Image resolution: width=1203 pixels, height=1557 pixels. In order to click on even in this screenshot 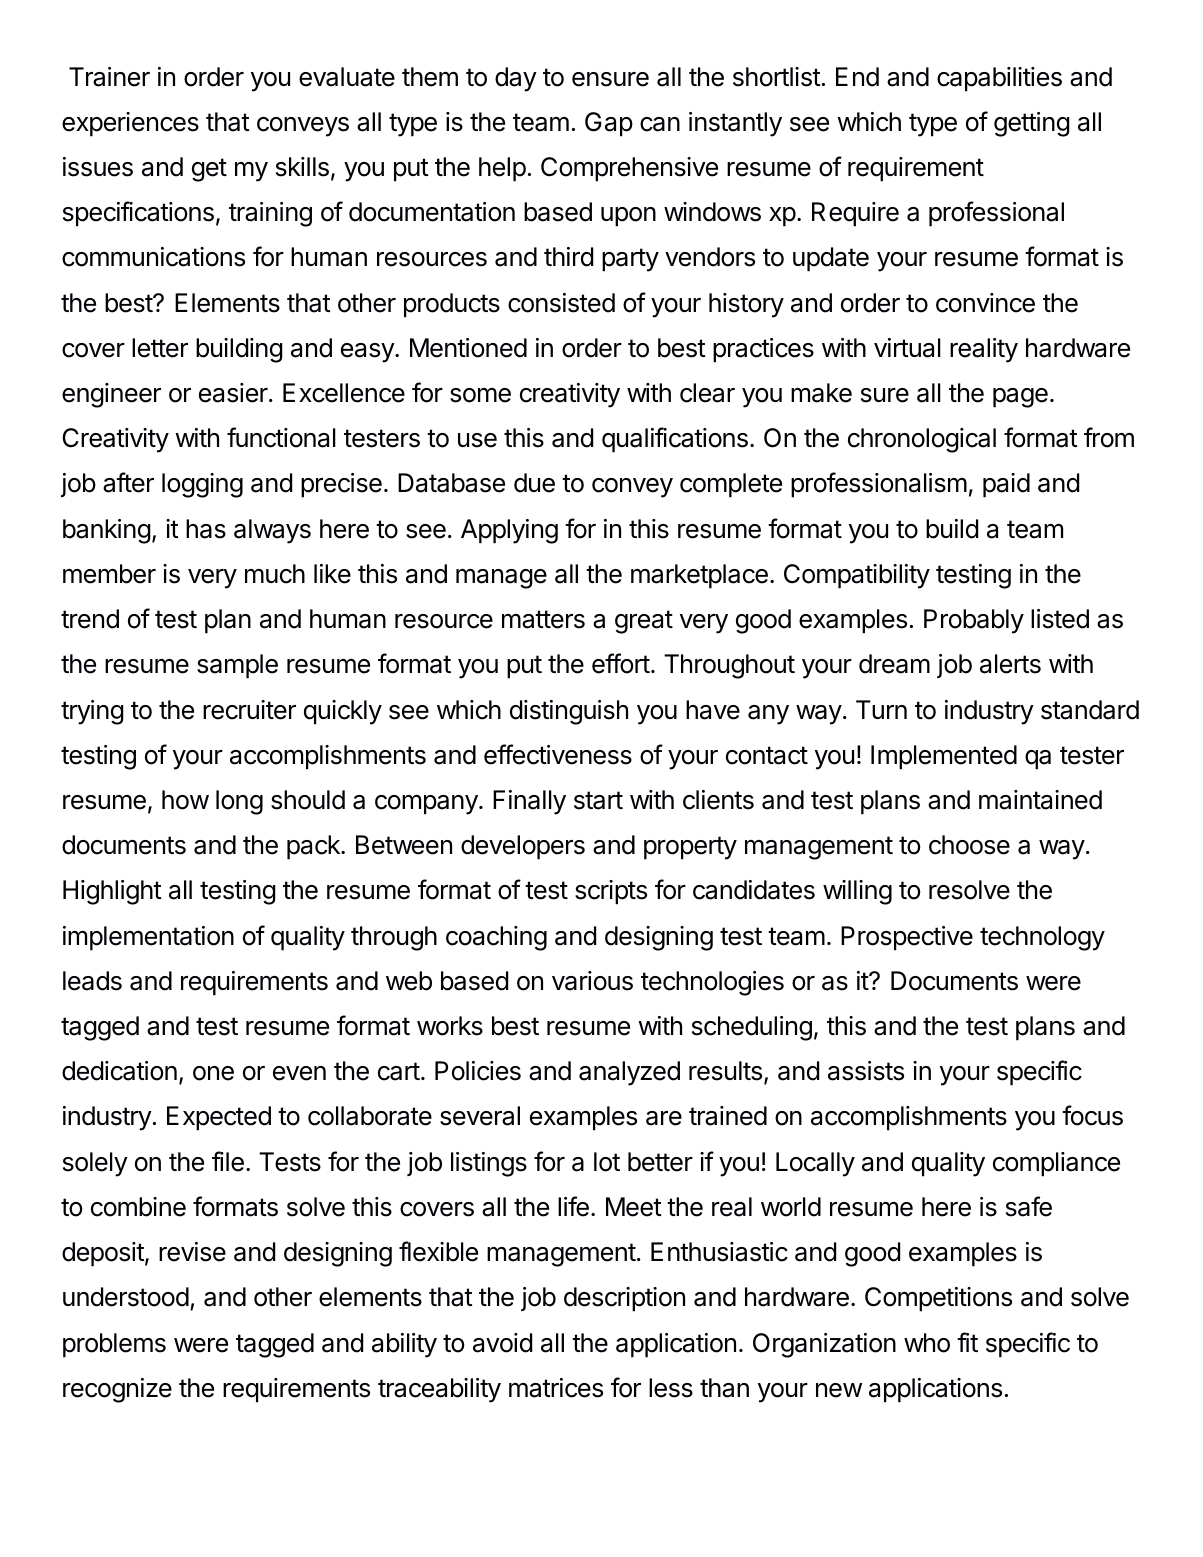, I will do `click(299, 1073)`.
